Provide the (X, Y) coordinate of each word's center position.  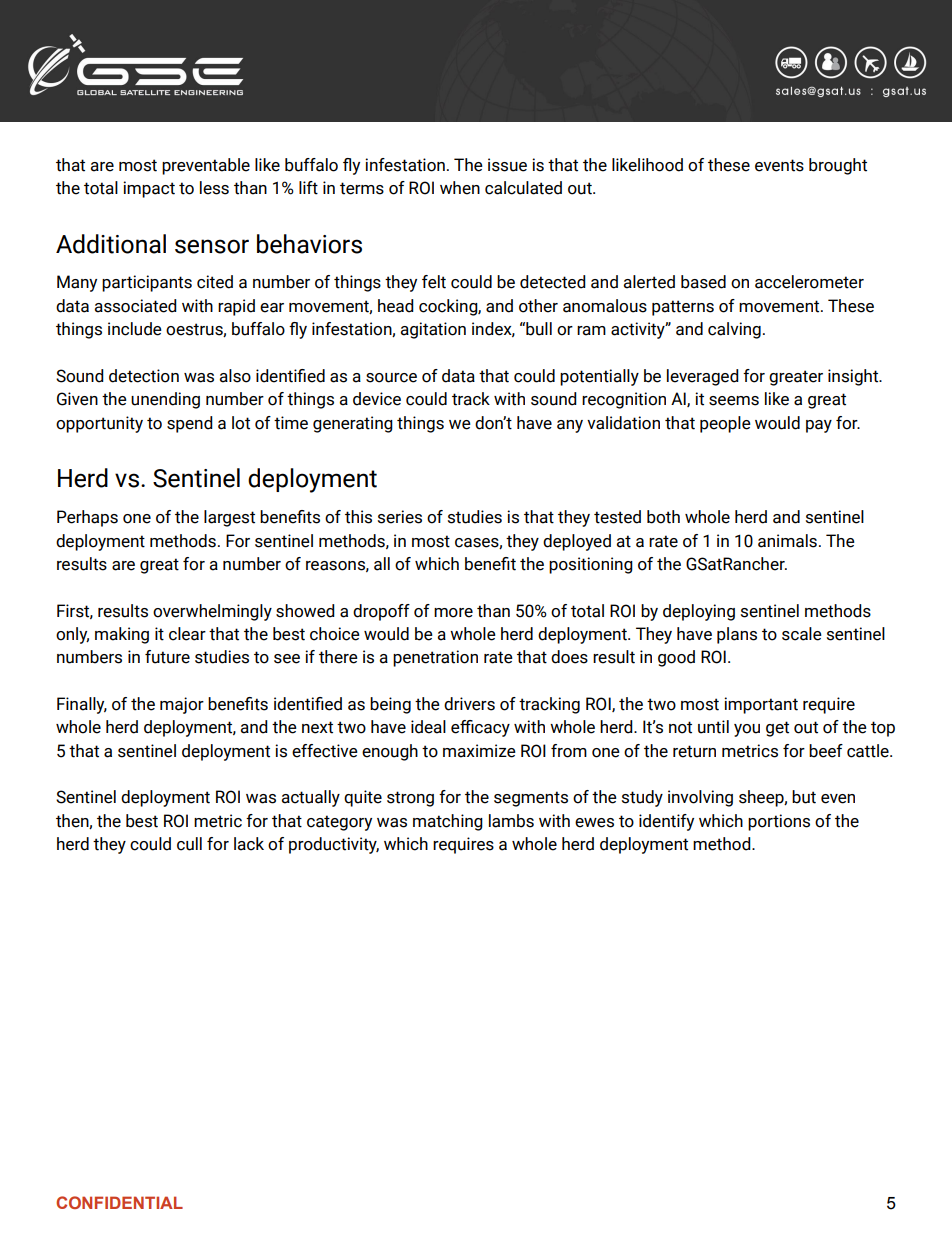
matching (448, 822)
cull (189, 844)
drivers (469, 704)
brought (838, 166)
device (377, 399)
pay (819, 426)
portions (779, 822)
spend (190, 424)
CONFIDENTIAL (119, 1202)
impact (149, 189)
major (182, 705)
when (460, 188)
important (761, 705)
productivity (334, 845)
